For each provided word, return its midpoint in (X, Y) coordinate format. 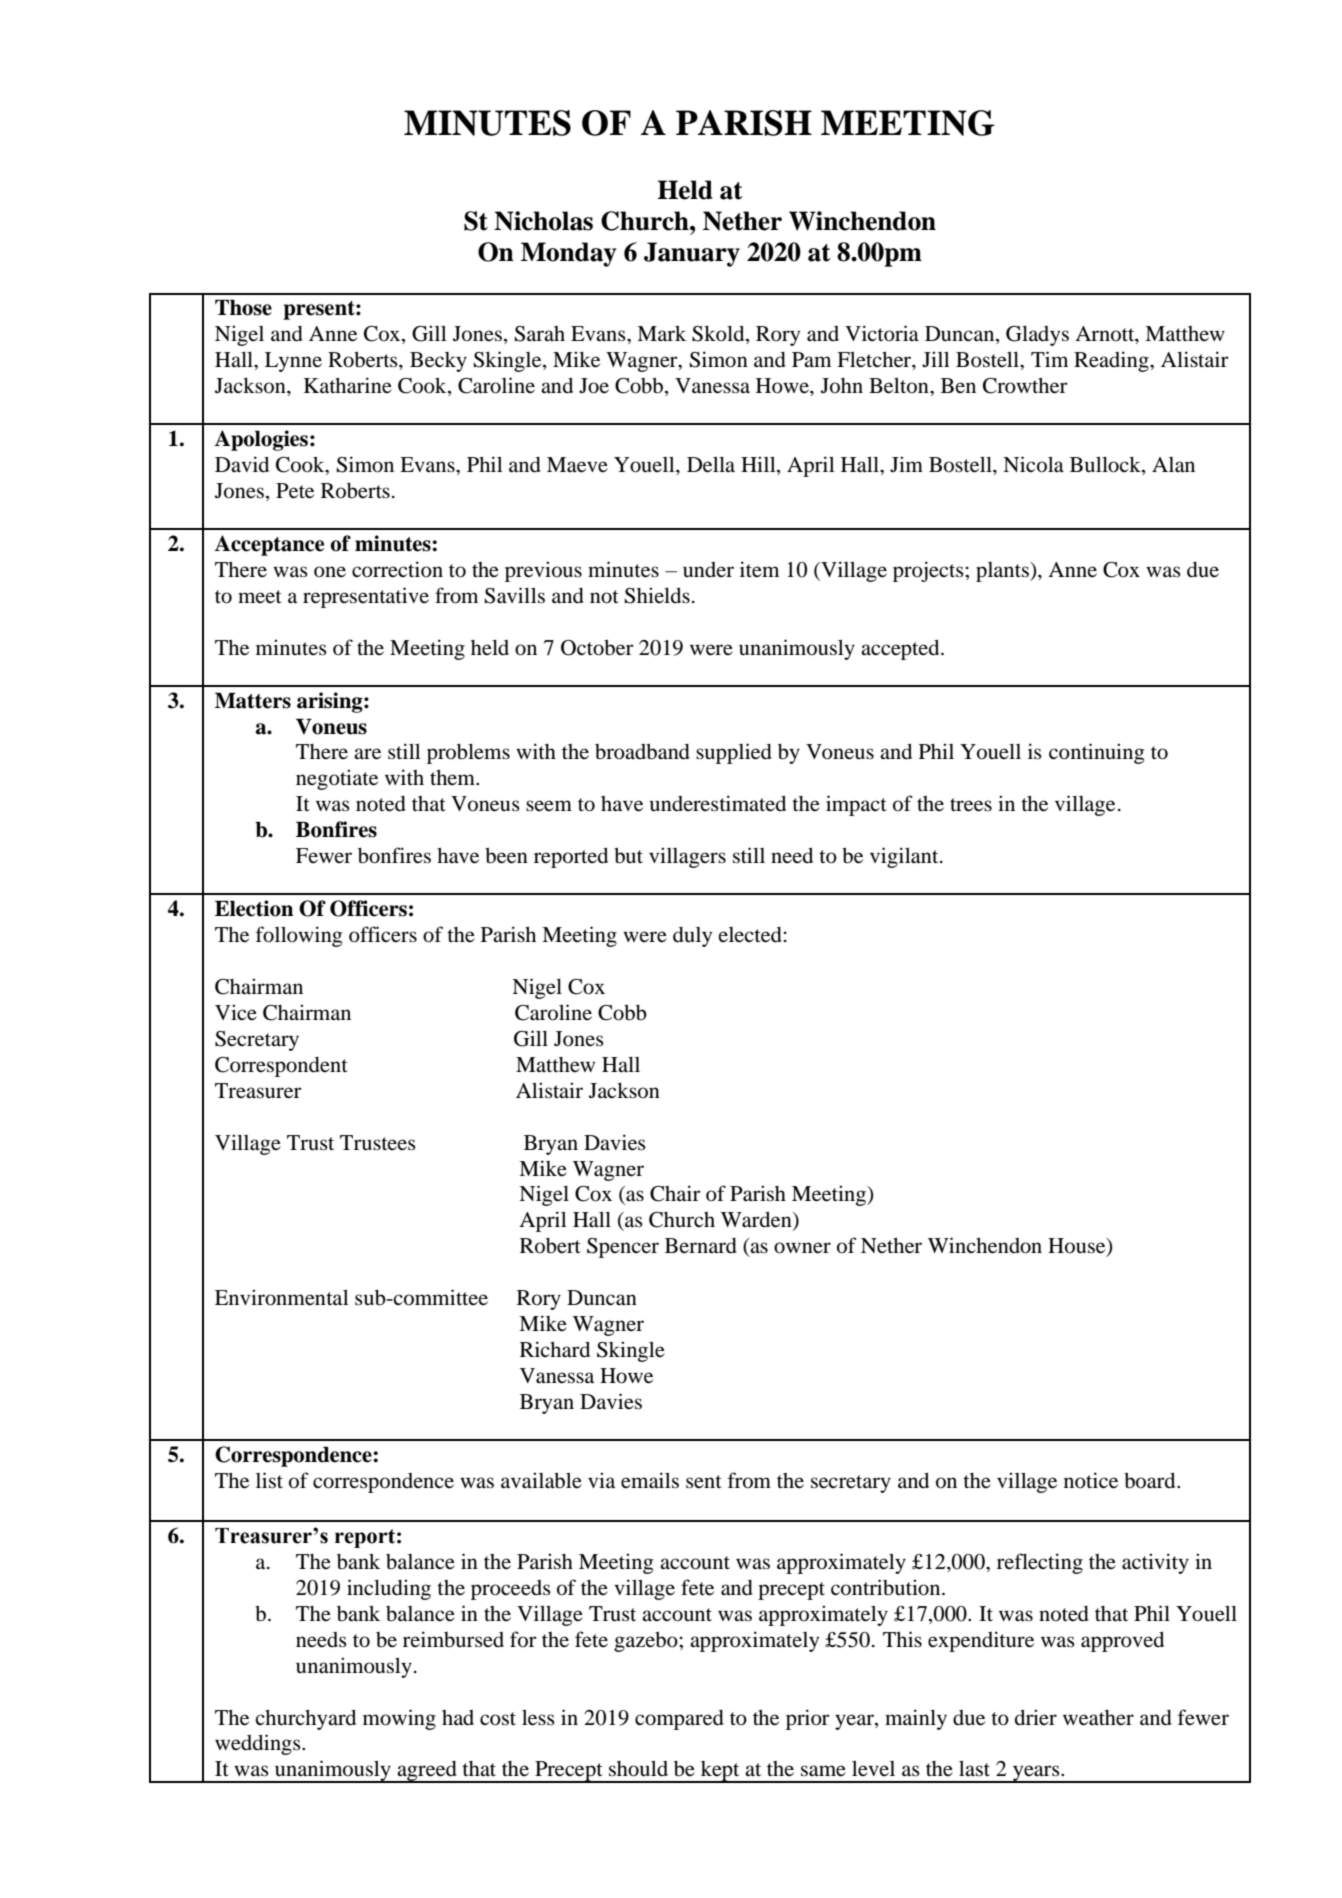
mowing (399, 1719)
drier (1036, 1717)
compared (679, 1720)
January (692, 254)
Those (243, 307)
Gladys (1037, 336)
